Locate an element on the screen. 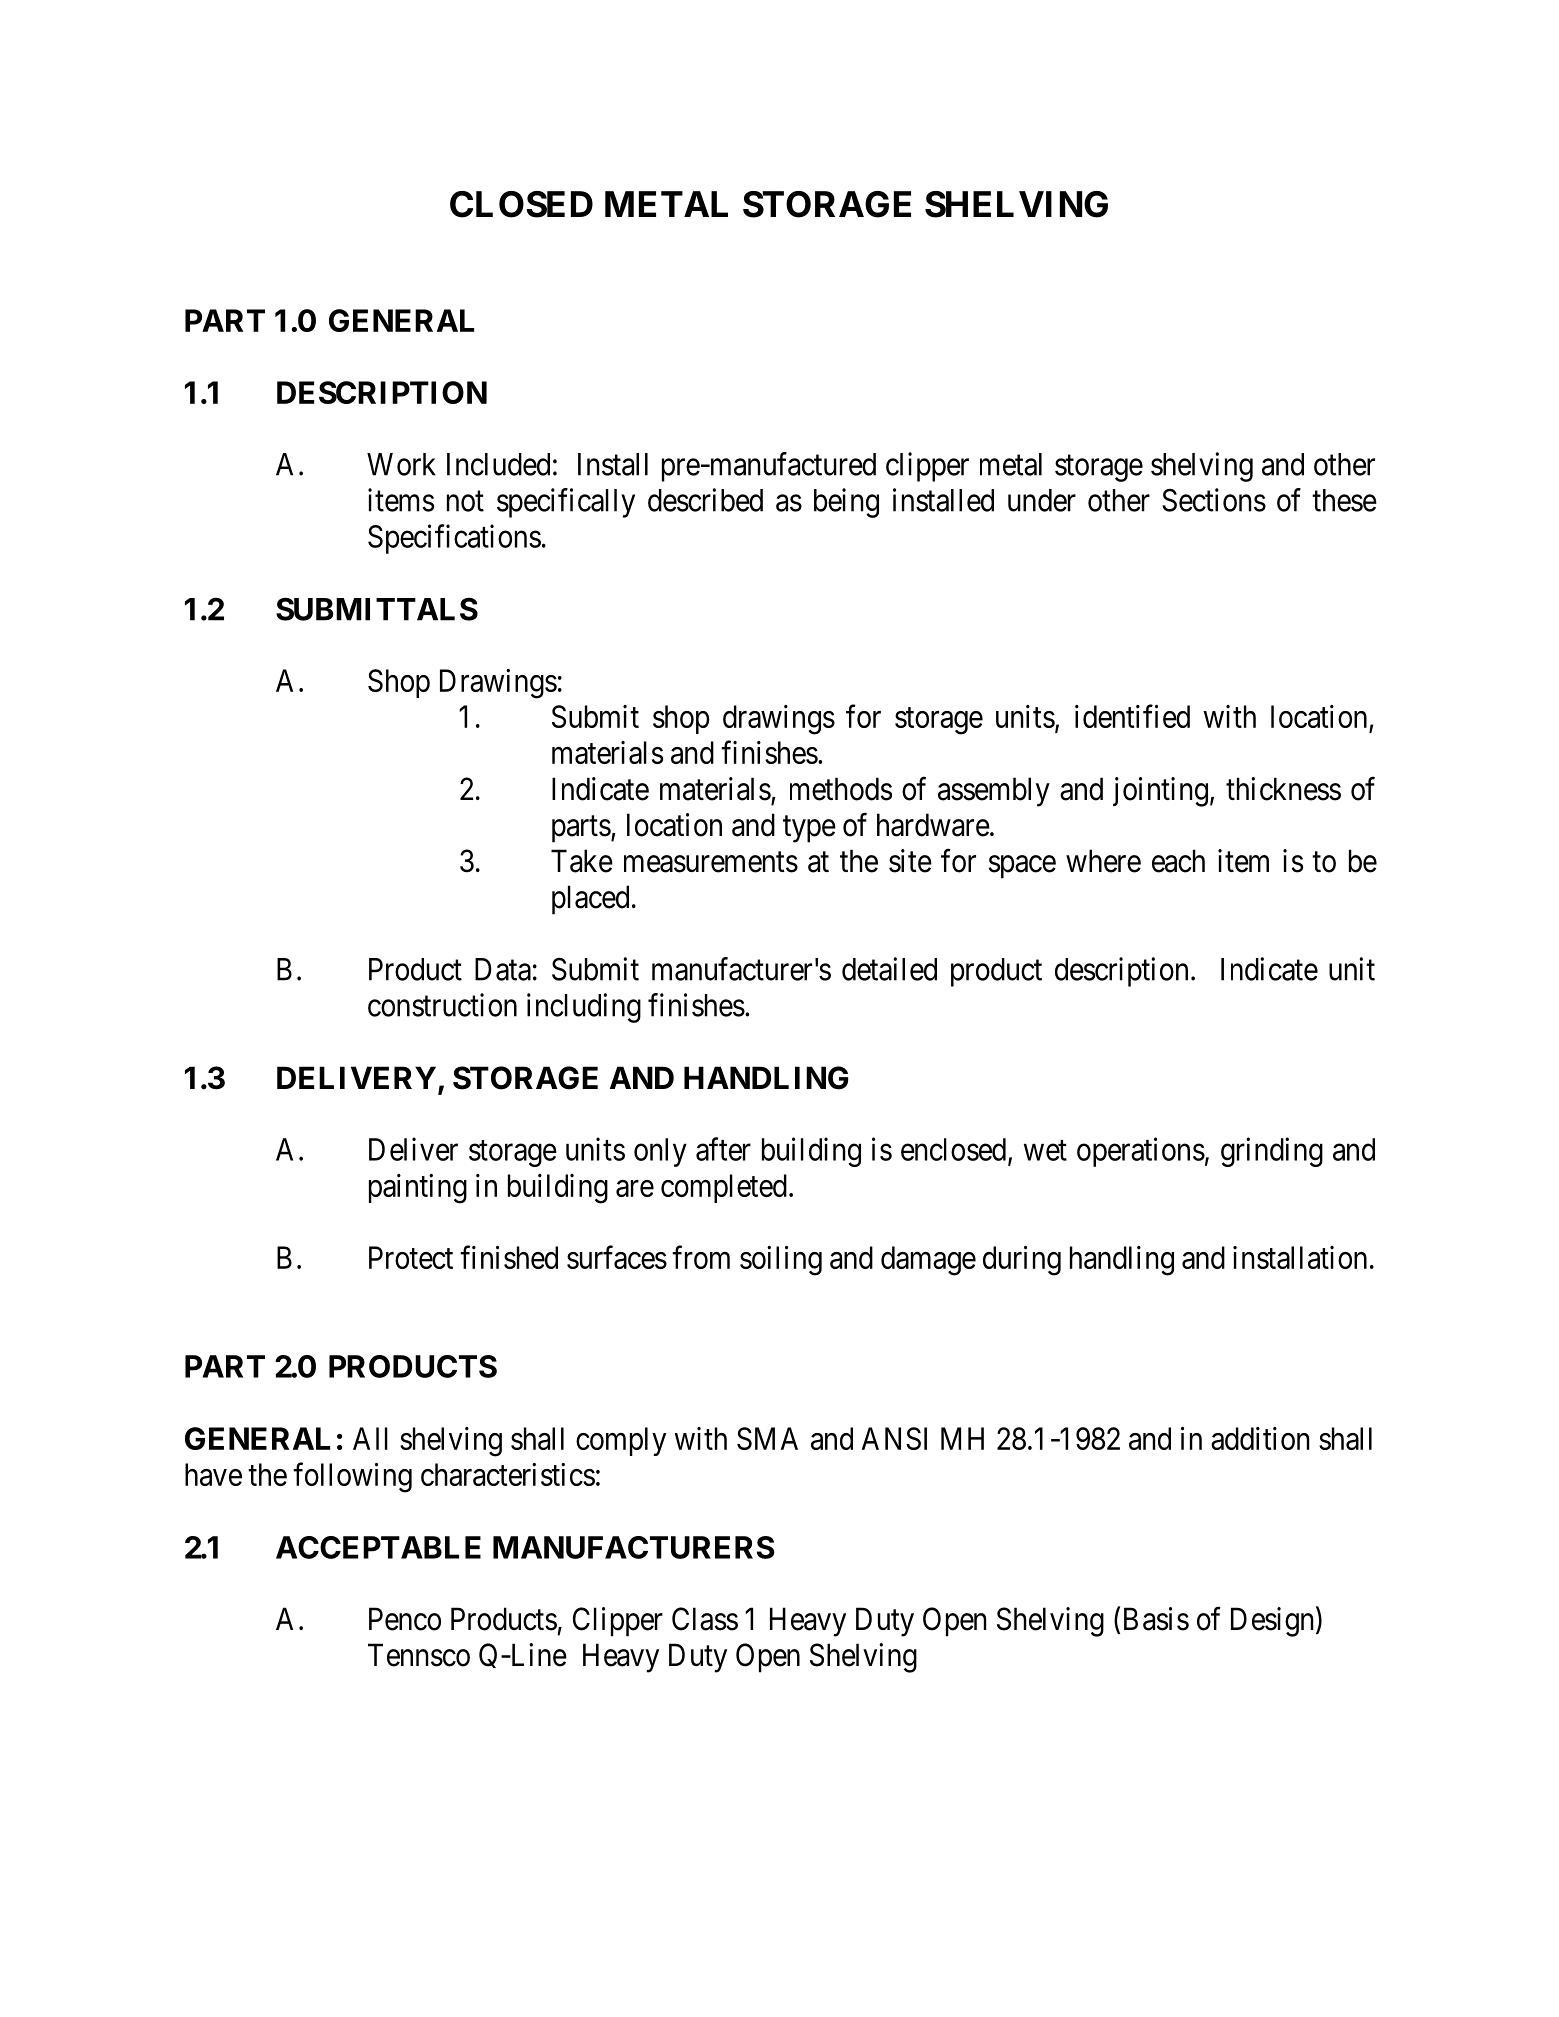 The width and height of the screenshot is (1559, 2017). measurements is located at coordinates (711, 862).
